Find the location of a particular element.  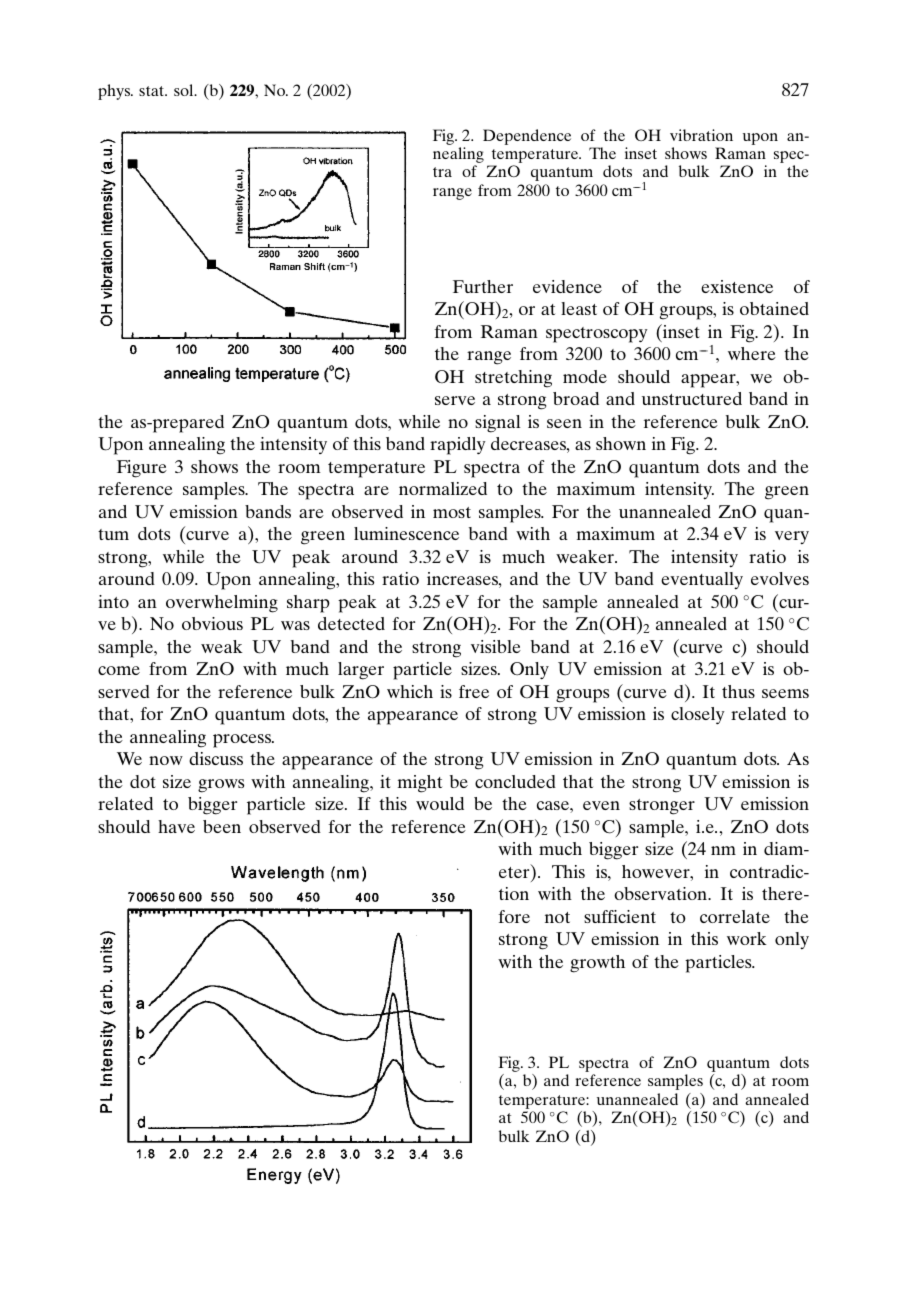

Figure is located at coordinates (142, 469).
